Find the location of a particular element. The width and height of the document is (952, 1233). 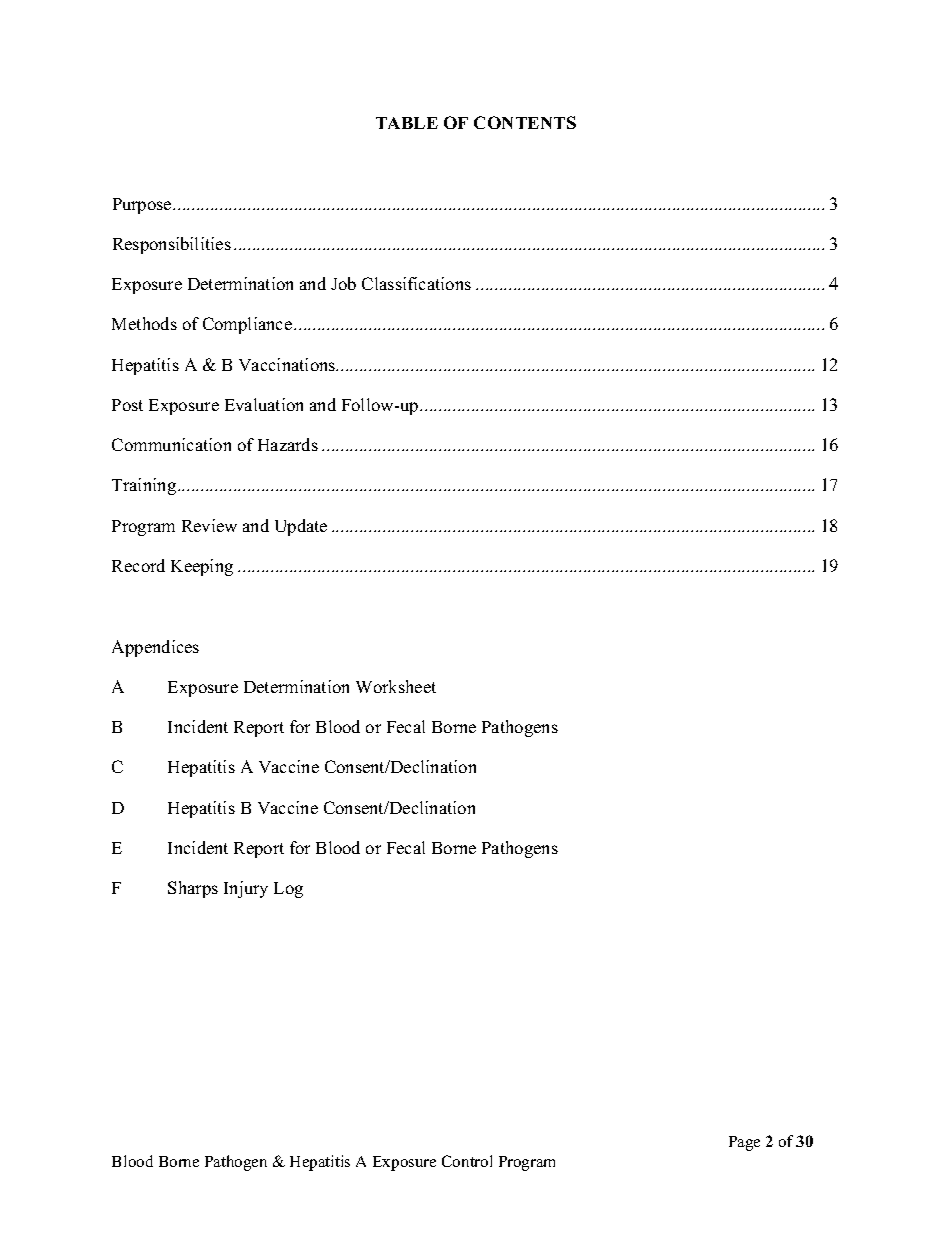

Evaluation is located at coordinates (264, 404).
